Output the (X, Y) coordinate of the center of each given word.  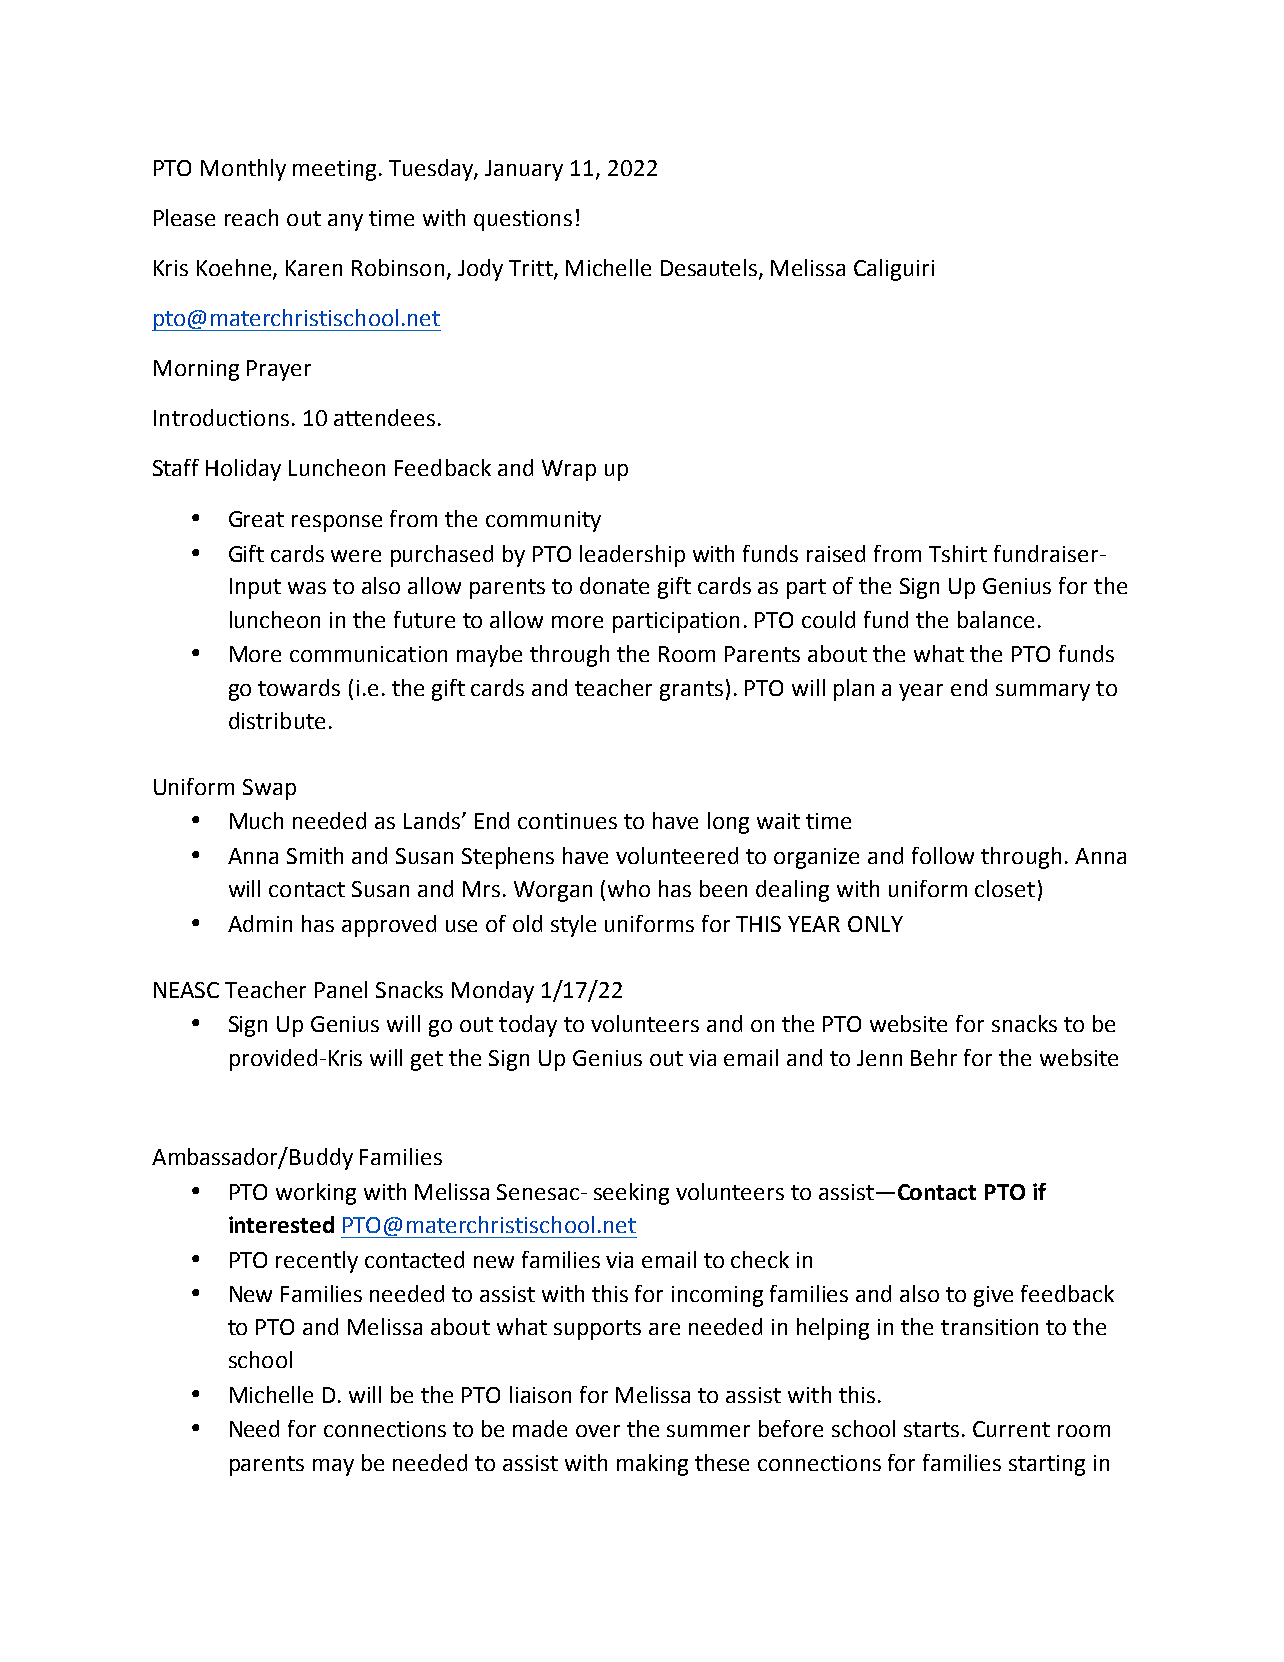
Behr (934, 1057)
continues (567, 821)
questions (523, 220)
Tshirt (958, 553)
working (316, 1194)
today (528, 1026)
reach (251, 217)
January (524, 170)
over (598, 1431)
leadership (632, 556)
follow (943, 855)
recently (317, 1262)
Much (256, 820)
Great (256, 519)
